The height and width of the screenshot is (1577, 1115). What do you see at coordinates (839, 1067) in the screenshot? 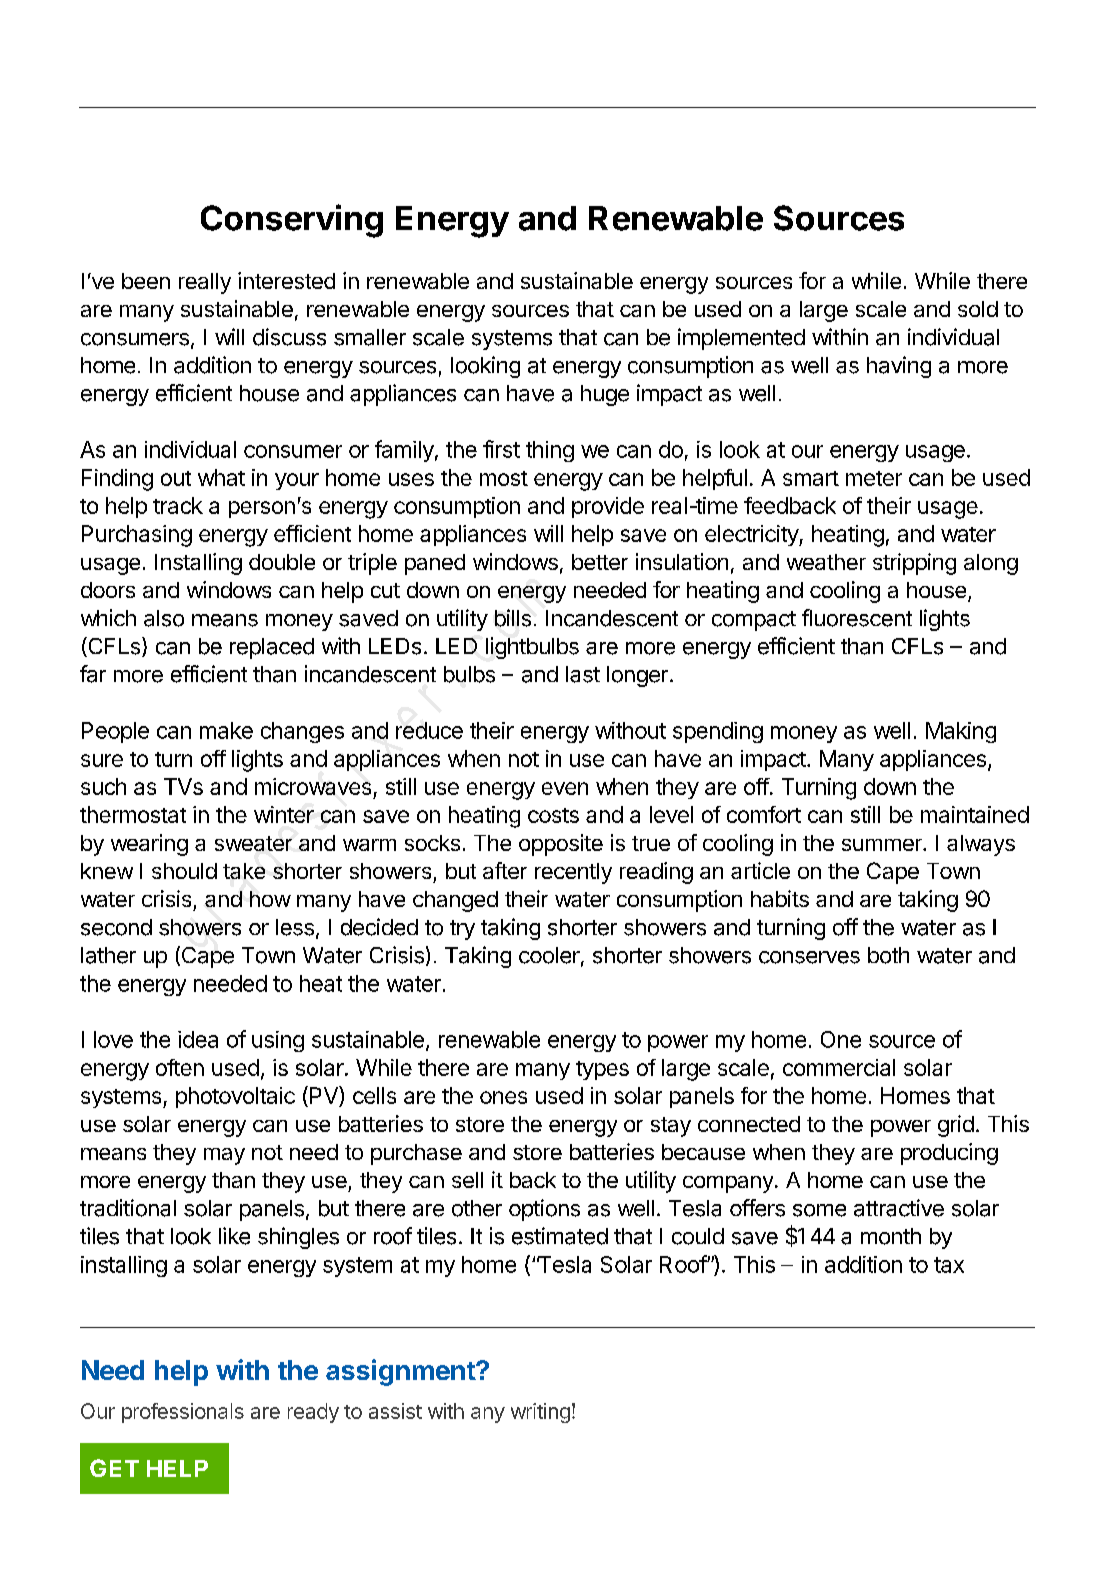
I see `commercial` at bounding box center [839, 1067].
